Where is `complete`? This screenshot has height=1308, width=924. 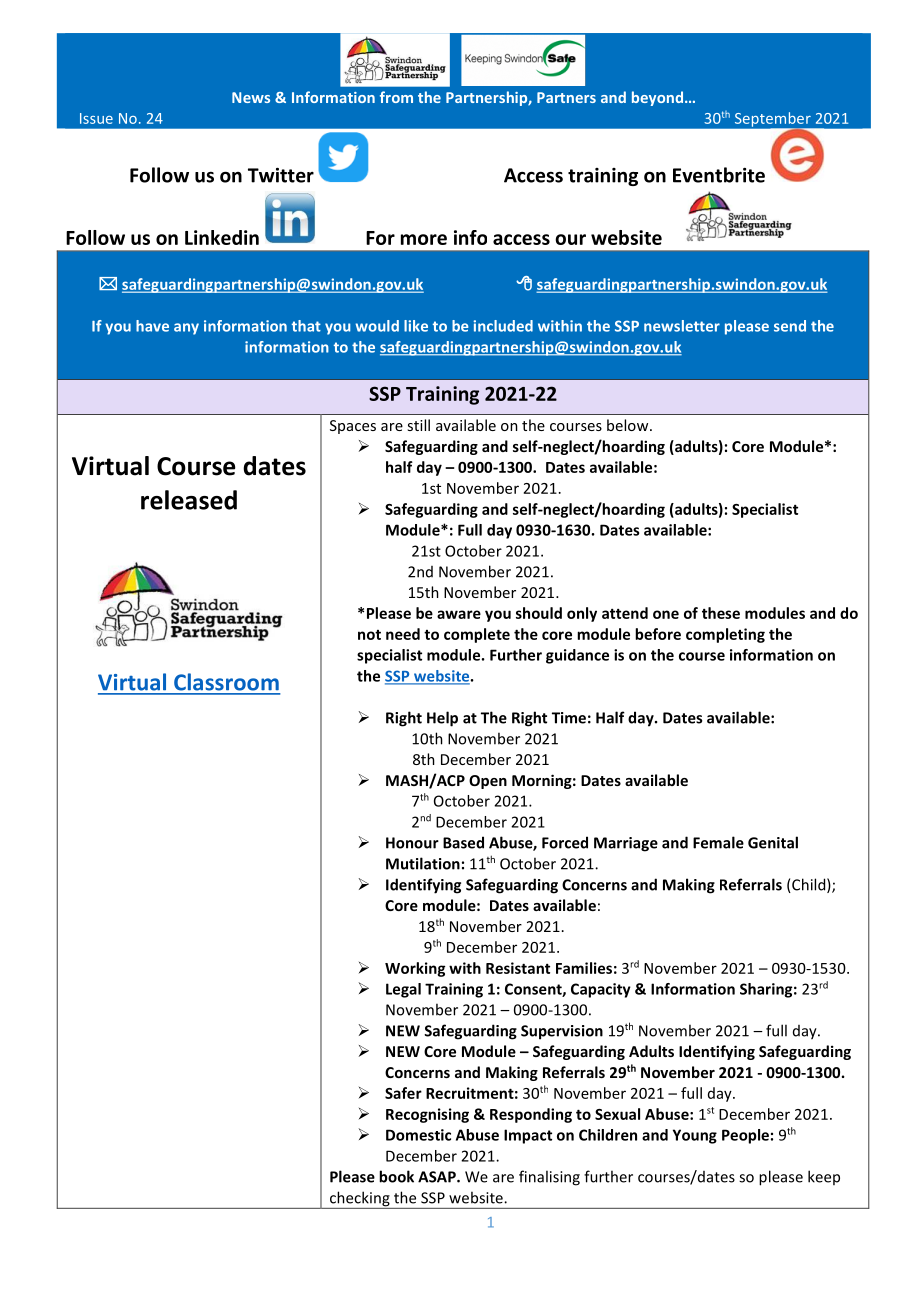 complete is located at coordinates (477, 635).
